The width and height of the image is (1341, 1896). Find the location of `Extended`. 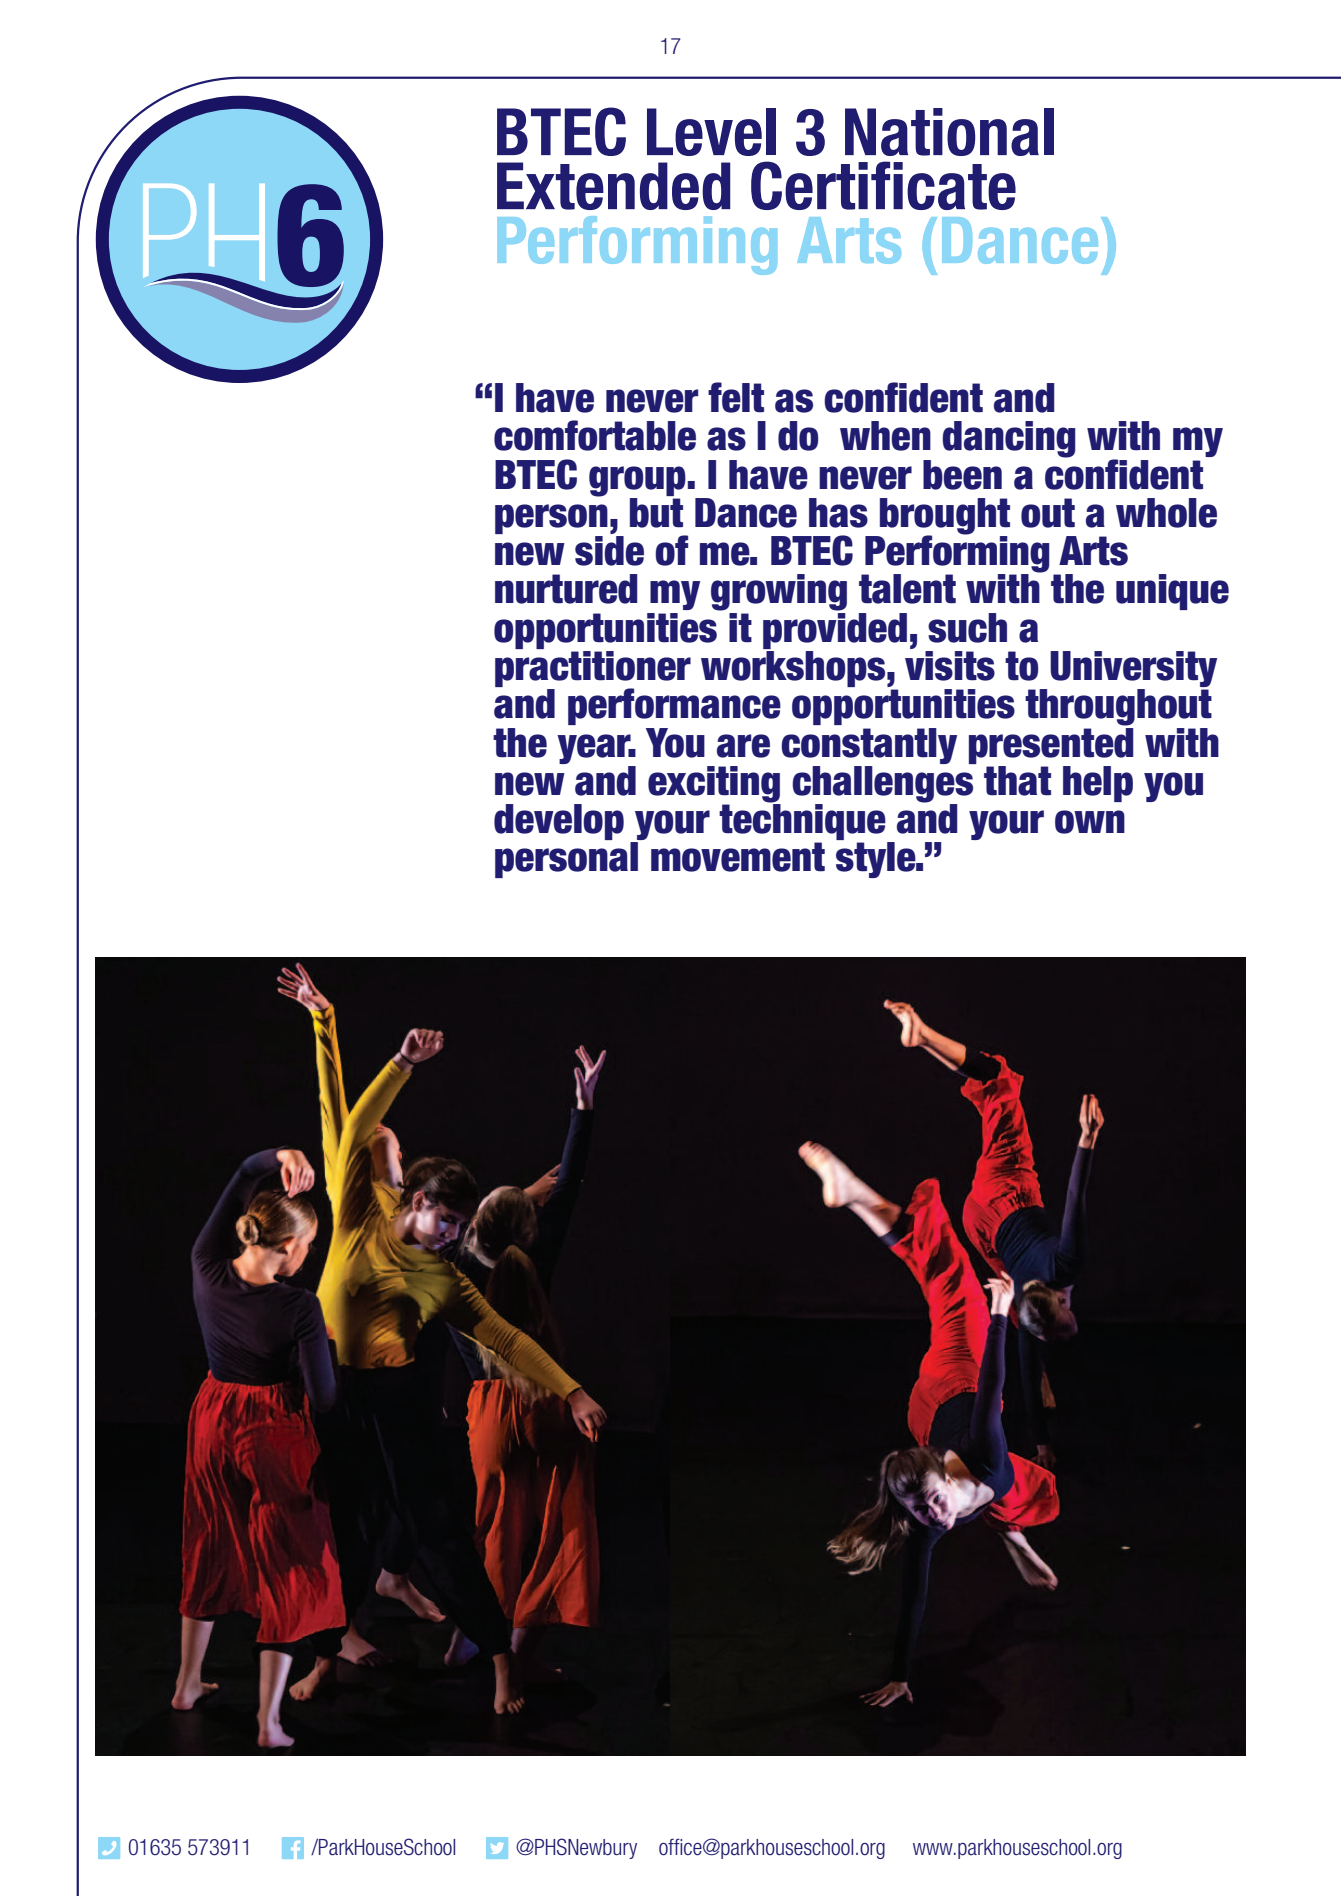

Extended is located at coordinates (613, 186).
